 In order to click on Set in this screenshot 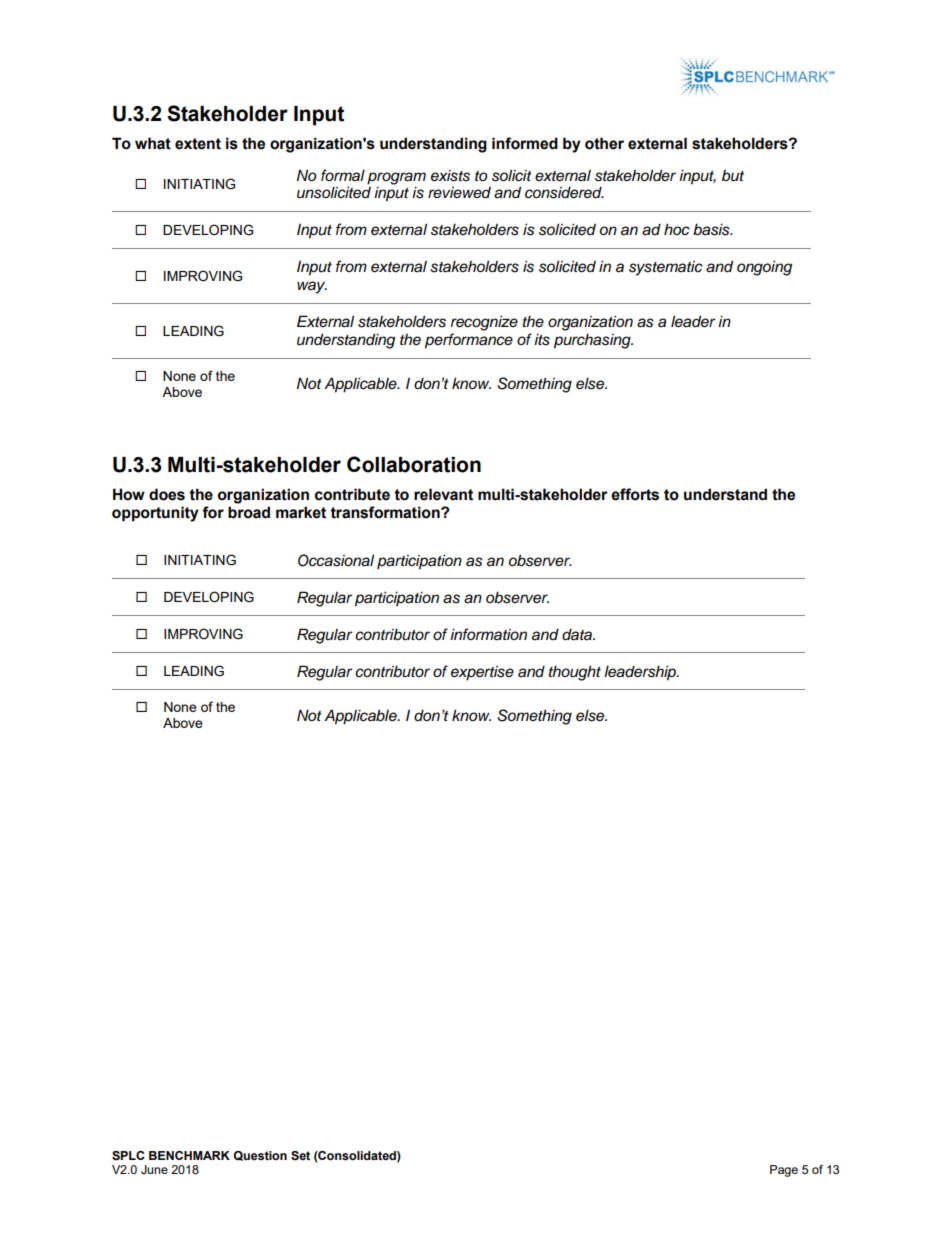, I will do `click(300, 1155)`.
